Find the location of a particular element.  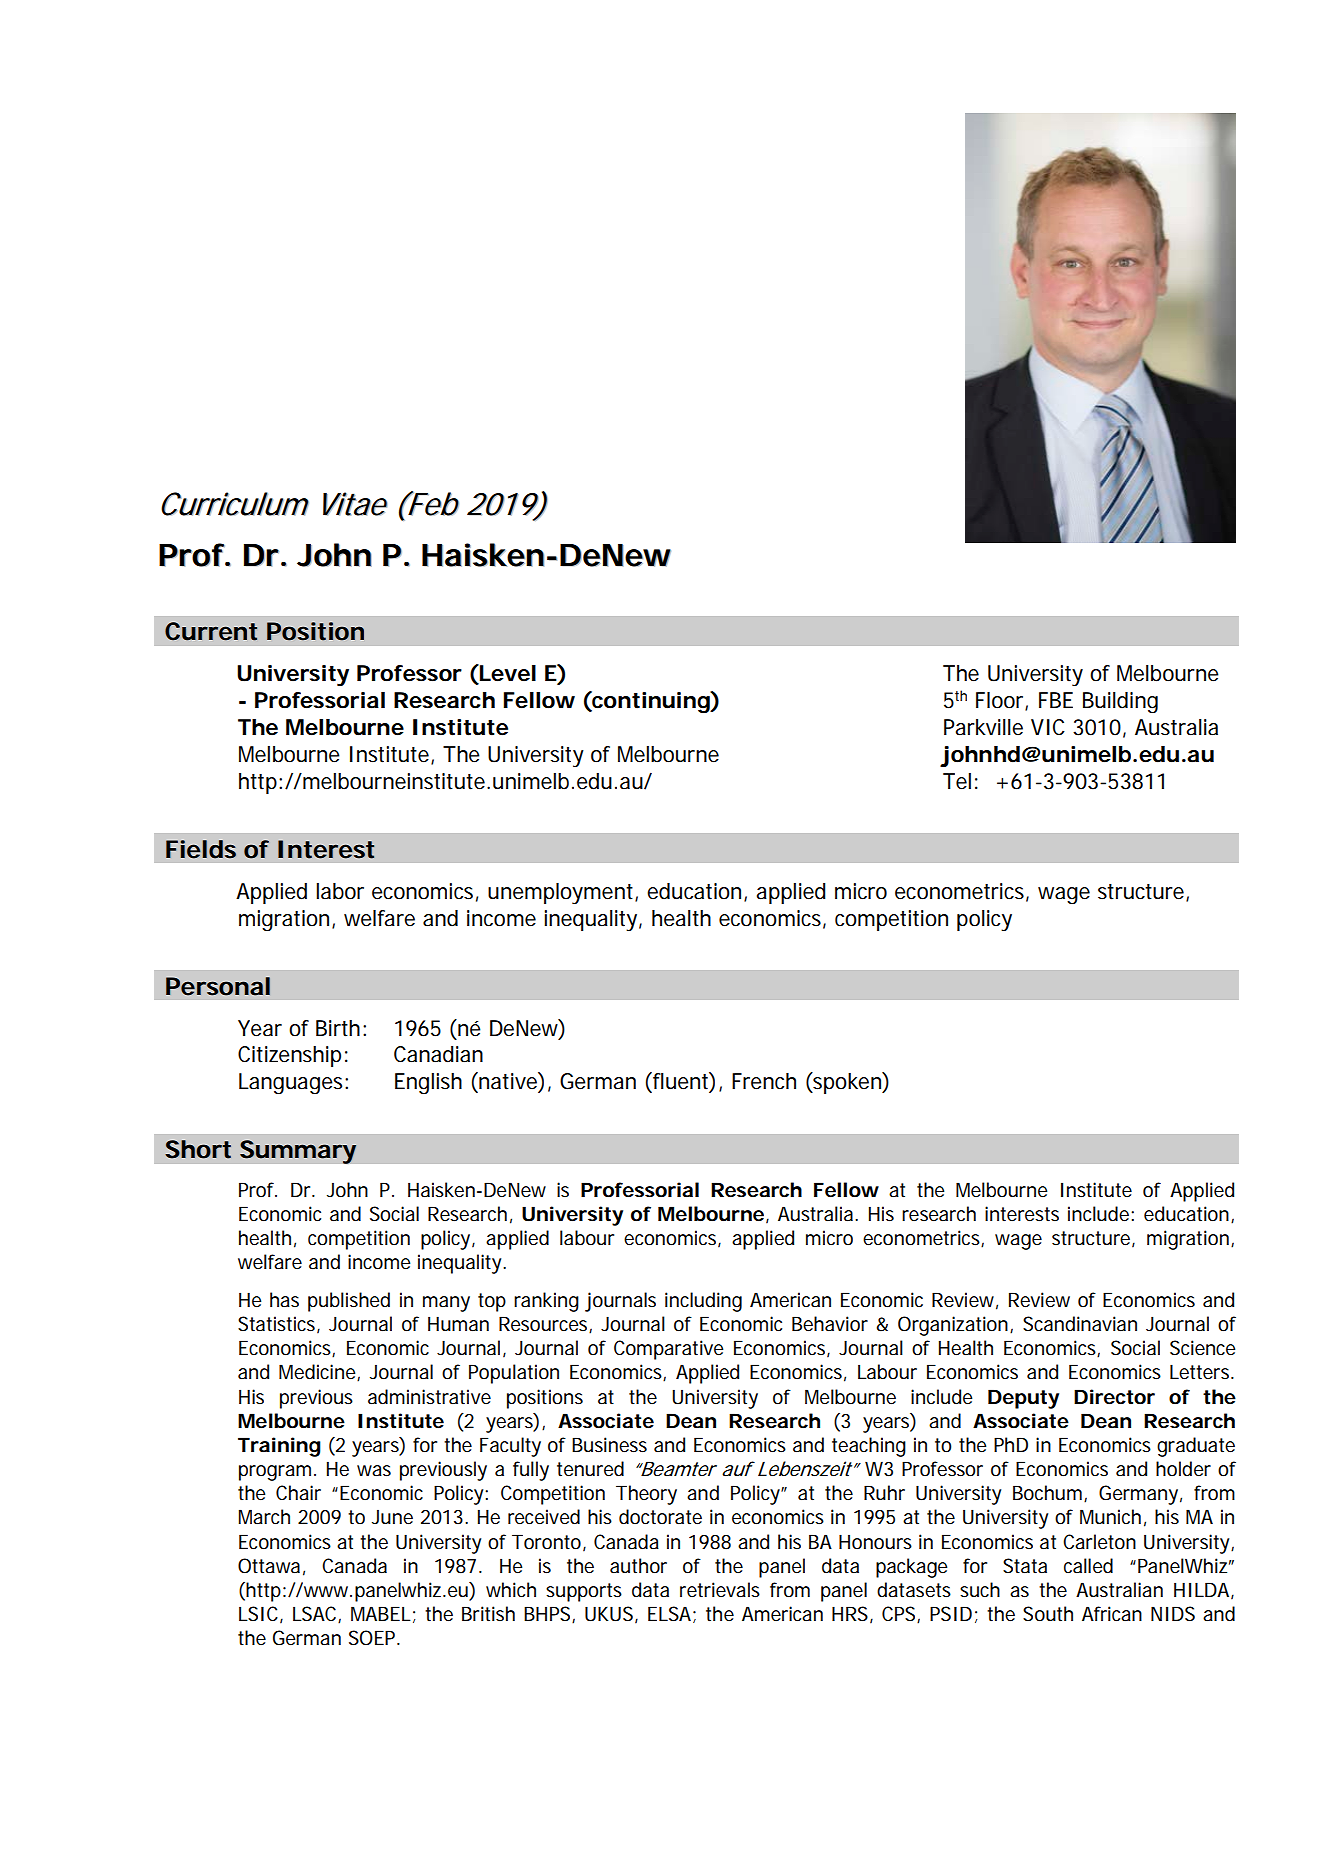

VIC is located at coordinates (1048, 727).
